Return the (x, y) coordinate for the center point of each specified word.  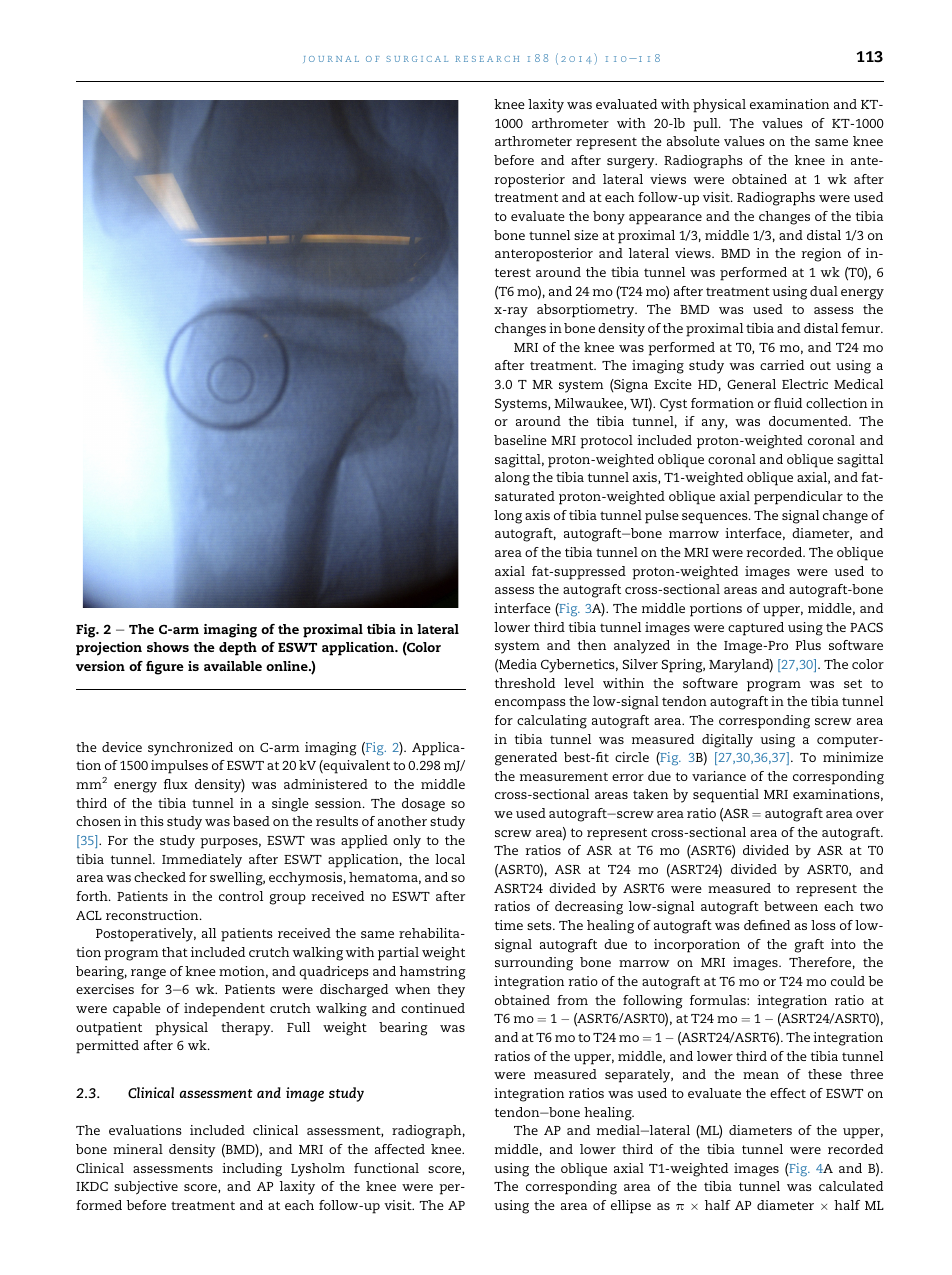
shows (168, 647)
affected (400, 1149)
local (450, 859)
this (152, 821)
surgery (632, 163)
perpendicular (798, 498)
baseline (520, 440)
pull (706, 125)
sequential (726, 796)
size (586, 235)
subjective (146, 1188)
